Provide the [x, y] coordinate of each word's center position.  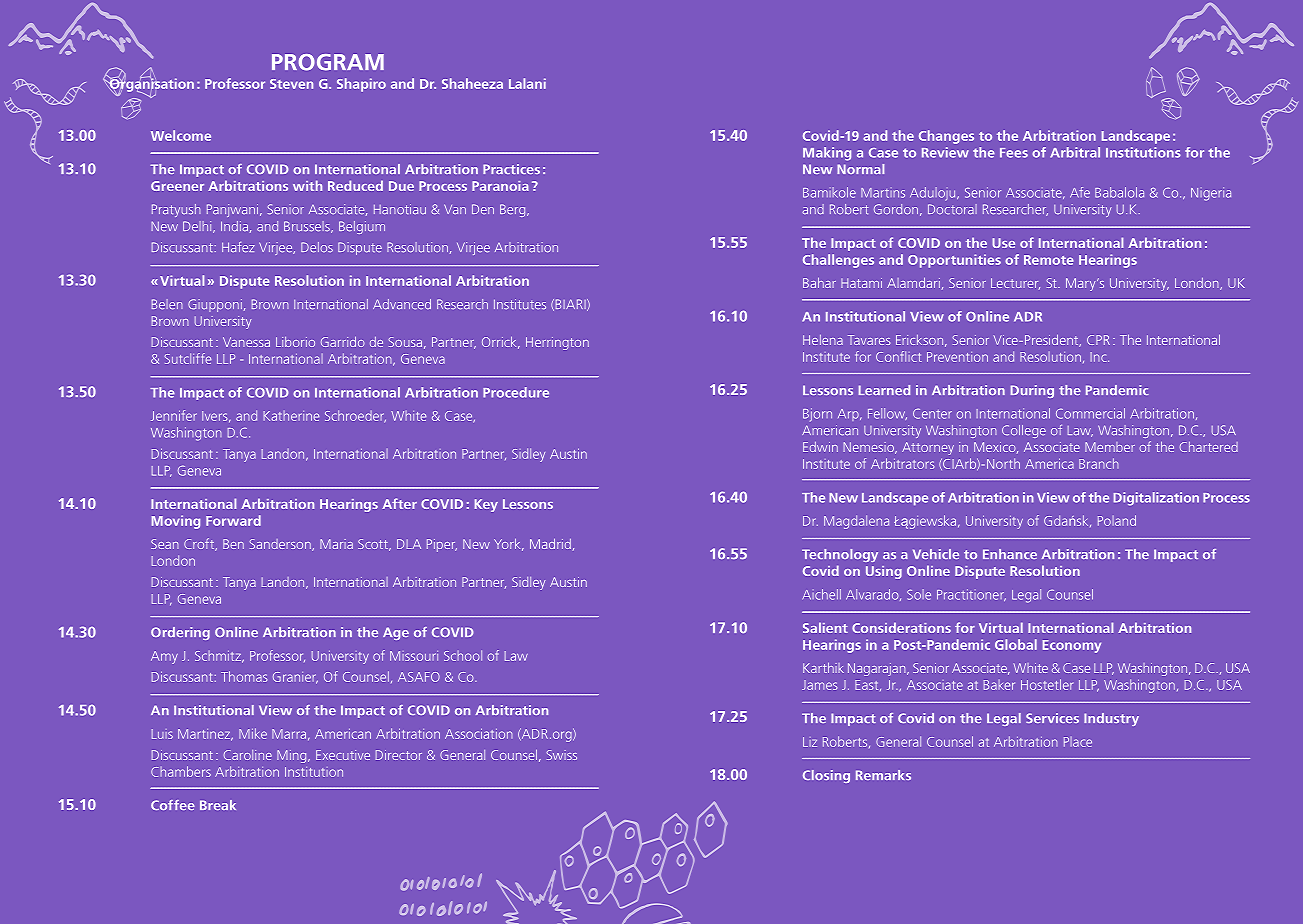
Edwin [820, 447]
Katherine [291, 416]
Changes [946, 137]
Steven [291, 84]
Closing [826, 776]
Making [827, 154]
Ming [293, 756]
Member [1110, 447]
